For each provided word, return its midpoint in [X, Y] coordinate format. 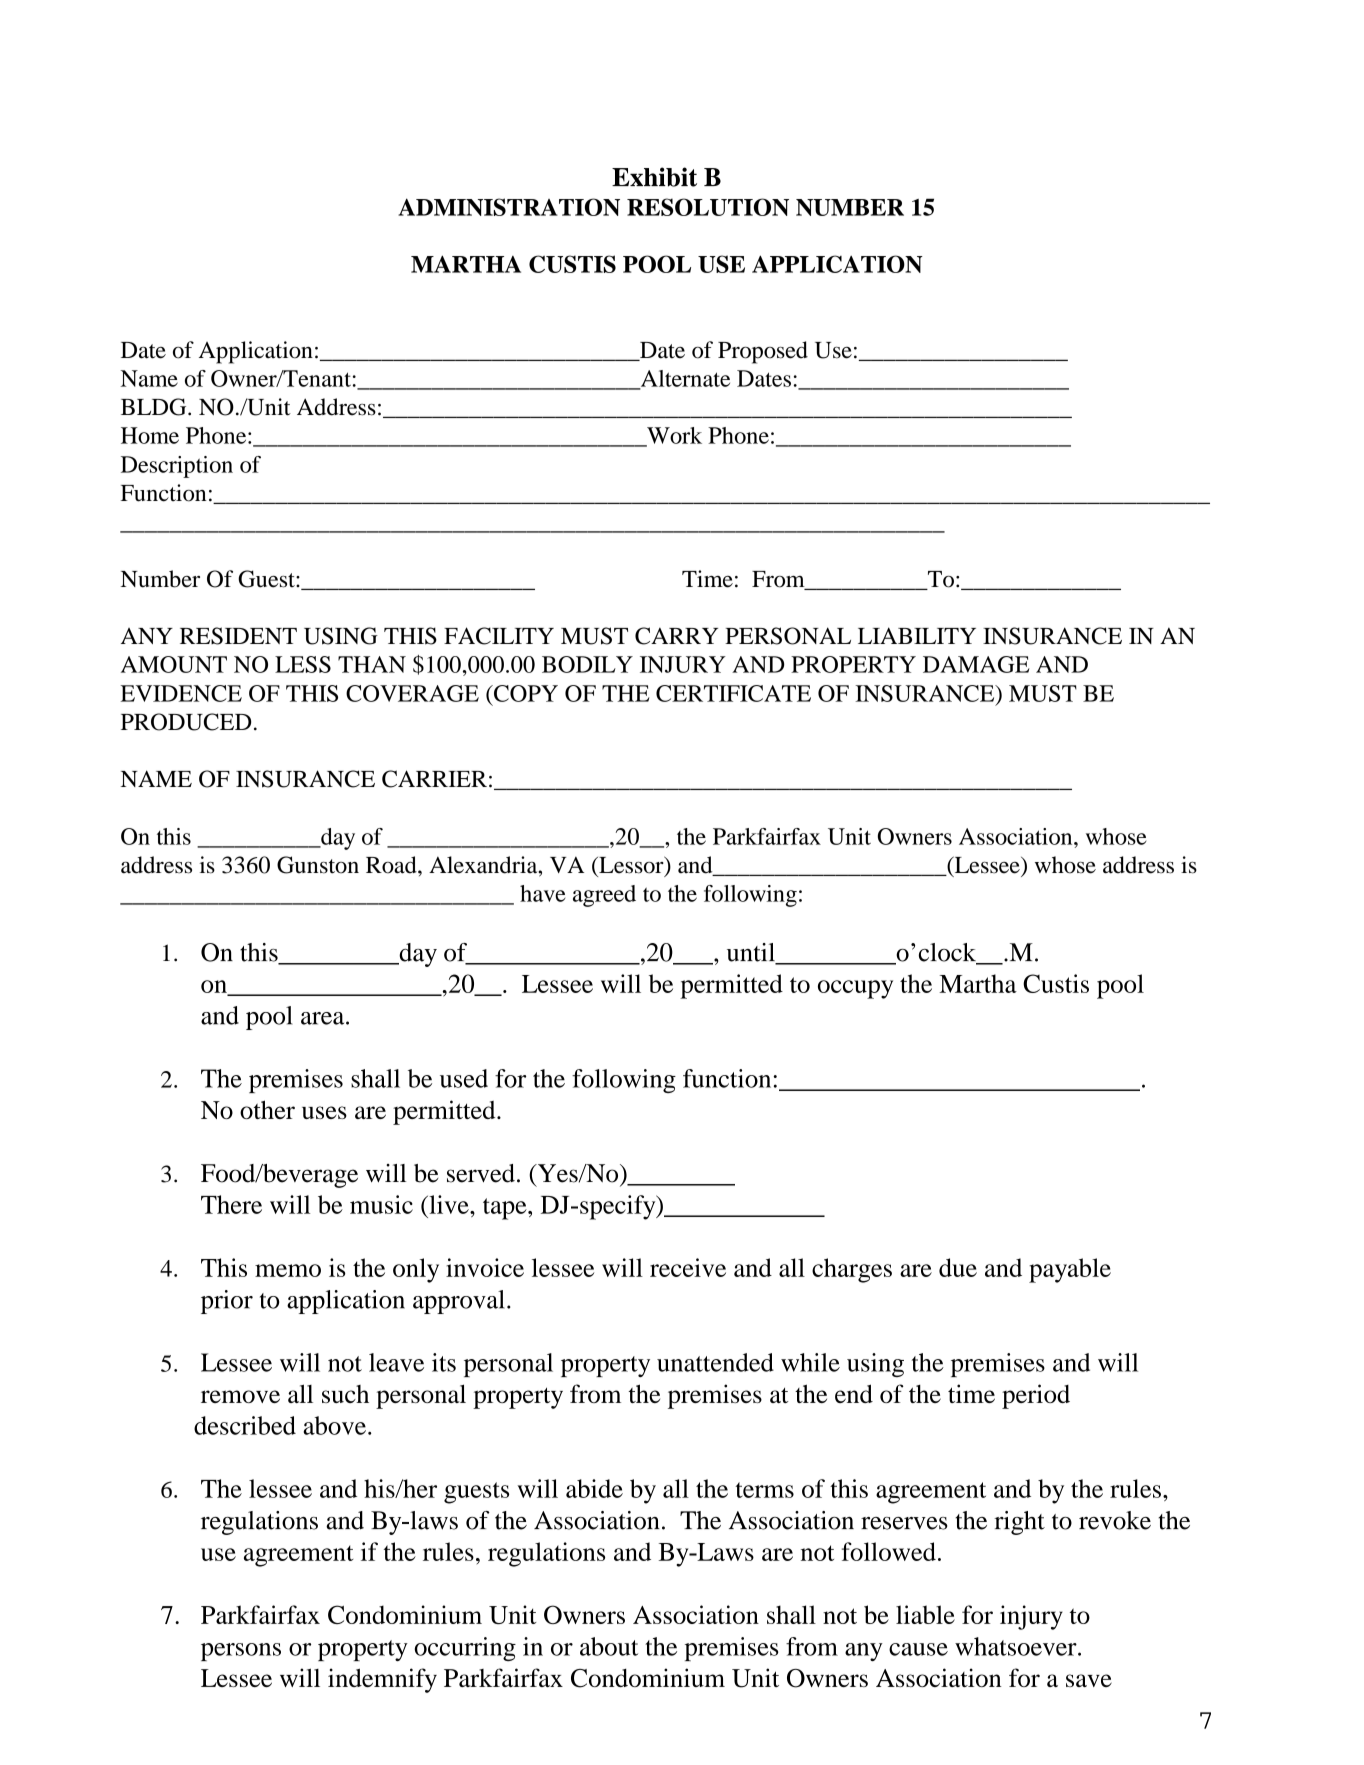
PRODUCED [186, 722]
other [267, 1109]
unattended [715, 1362]
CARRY [676, 636]
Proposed [763, 352]
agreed [604, 896]
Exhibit [654, 177]
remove [240, 1396]
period [1036, 1396]
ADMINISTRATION [509, 207]
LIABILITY [917, 635]
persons [241, 1652]
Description [177, 467]
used [464, 1078]
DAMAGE [976, 664]
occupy [855, 989]
